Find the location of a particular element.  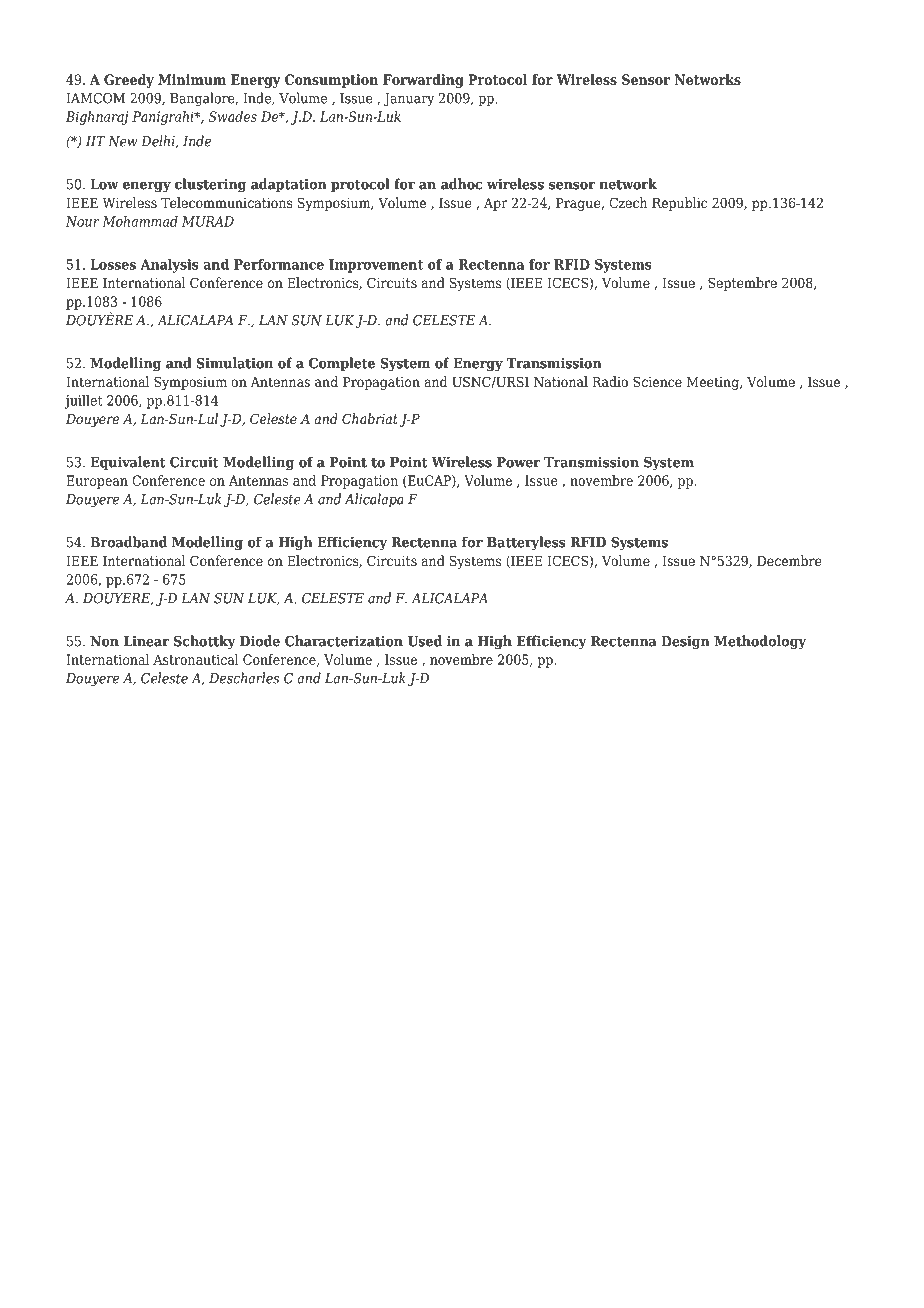

Complete is located at coordinates (342, 364).
